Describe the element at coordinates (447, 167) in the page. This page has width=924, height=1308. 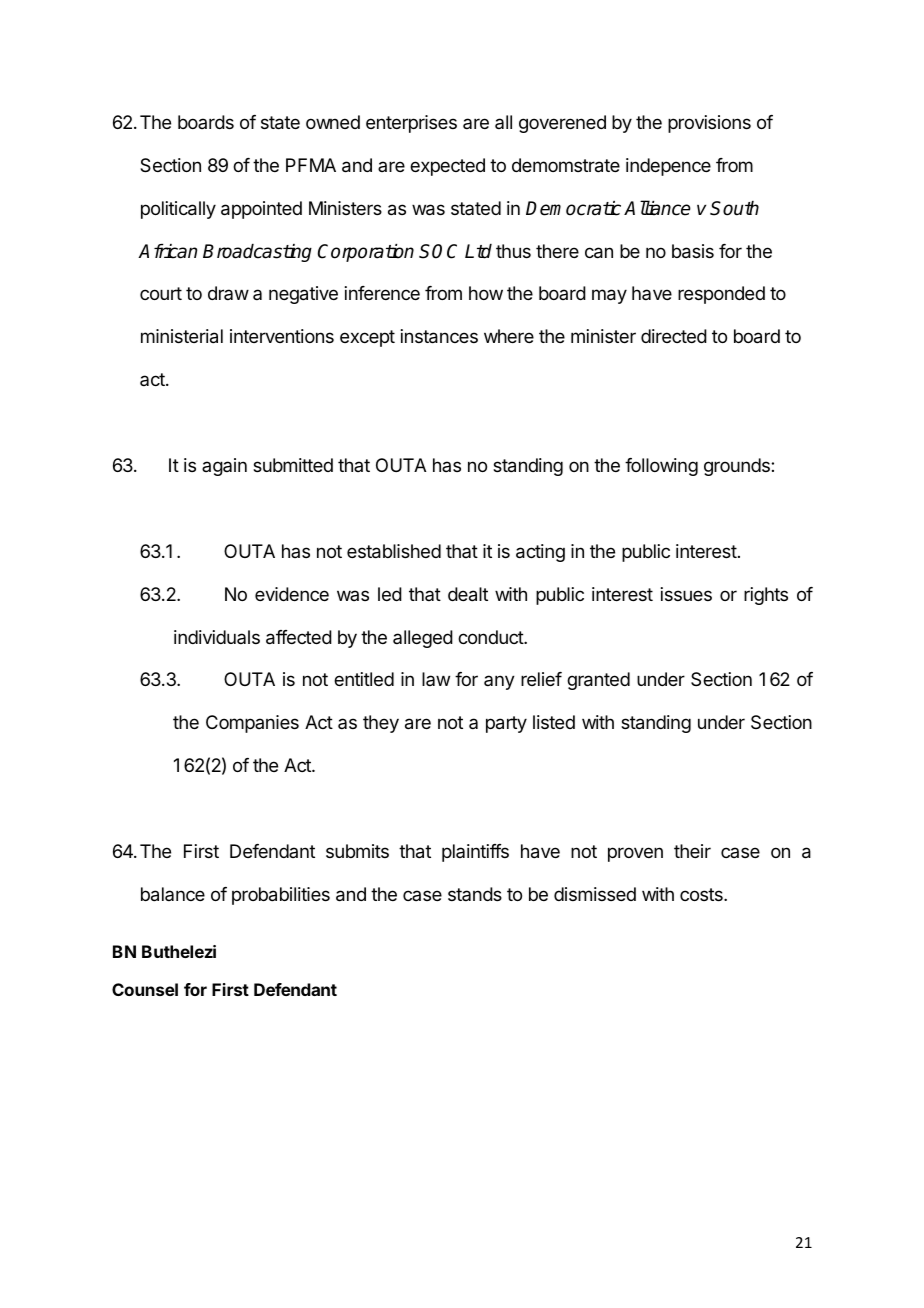
I see `expected` at that location.
